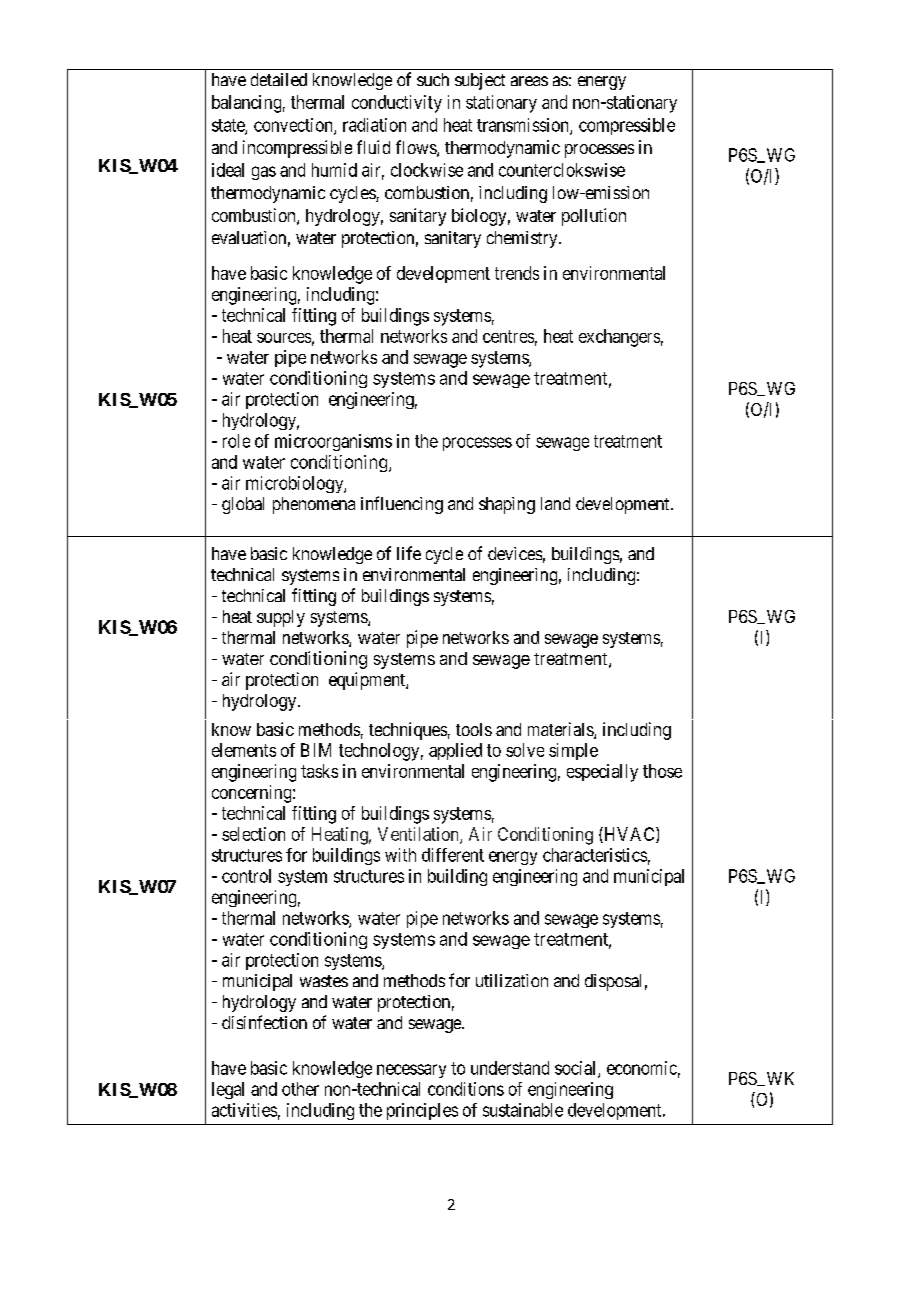 The image size is (903, 1316). What do you see at coordinates (281, 618) in the document?
I see `supply` at bounding box center [281, 618].
